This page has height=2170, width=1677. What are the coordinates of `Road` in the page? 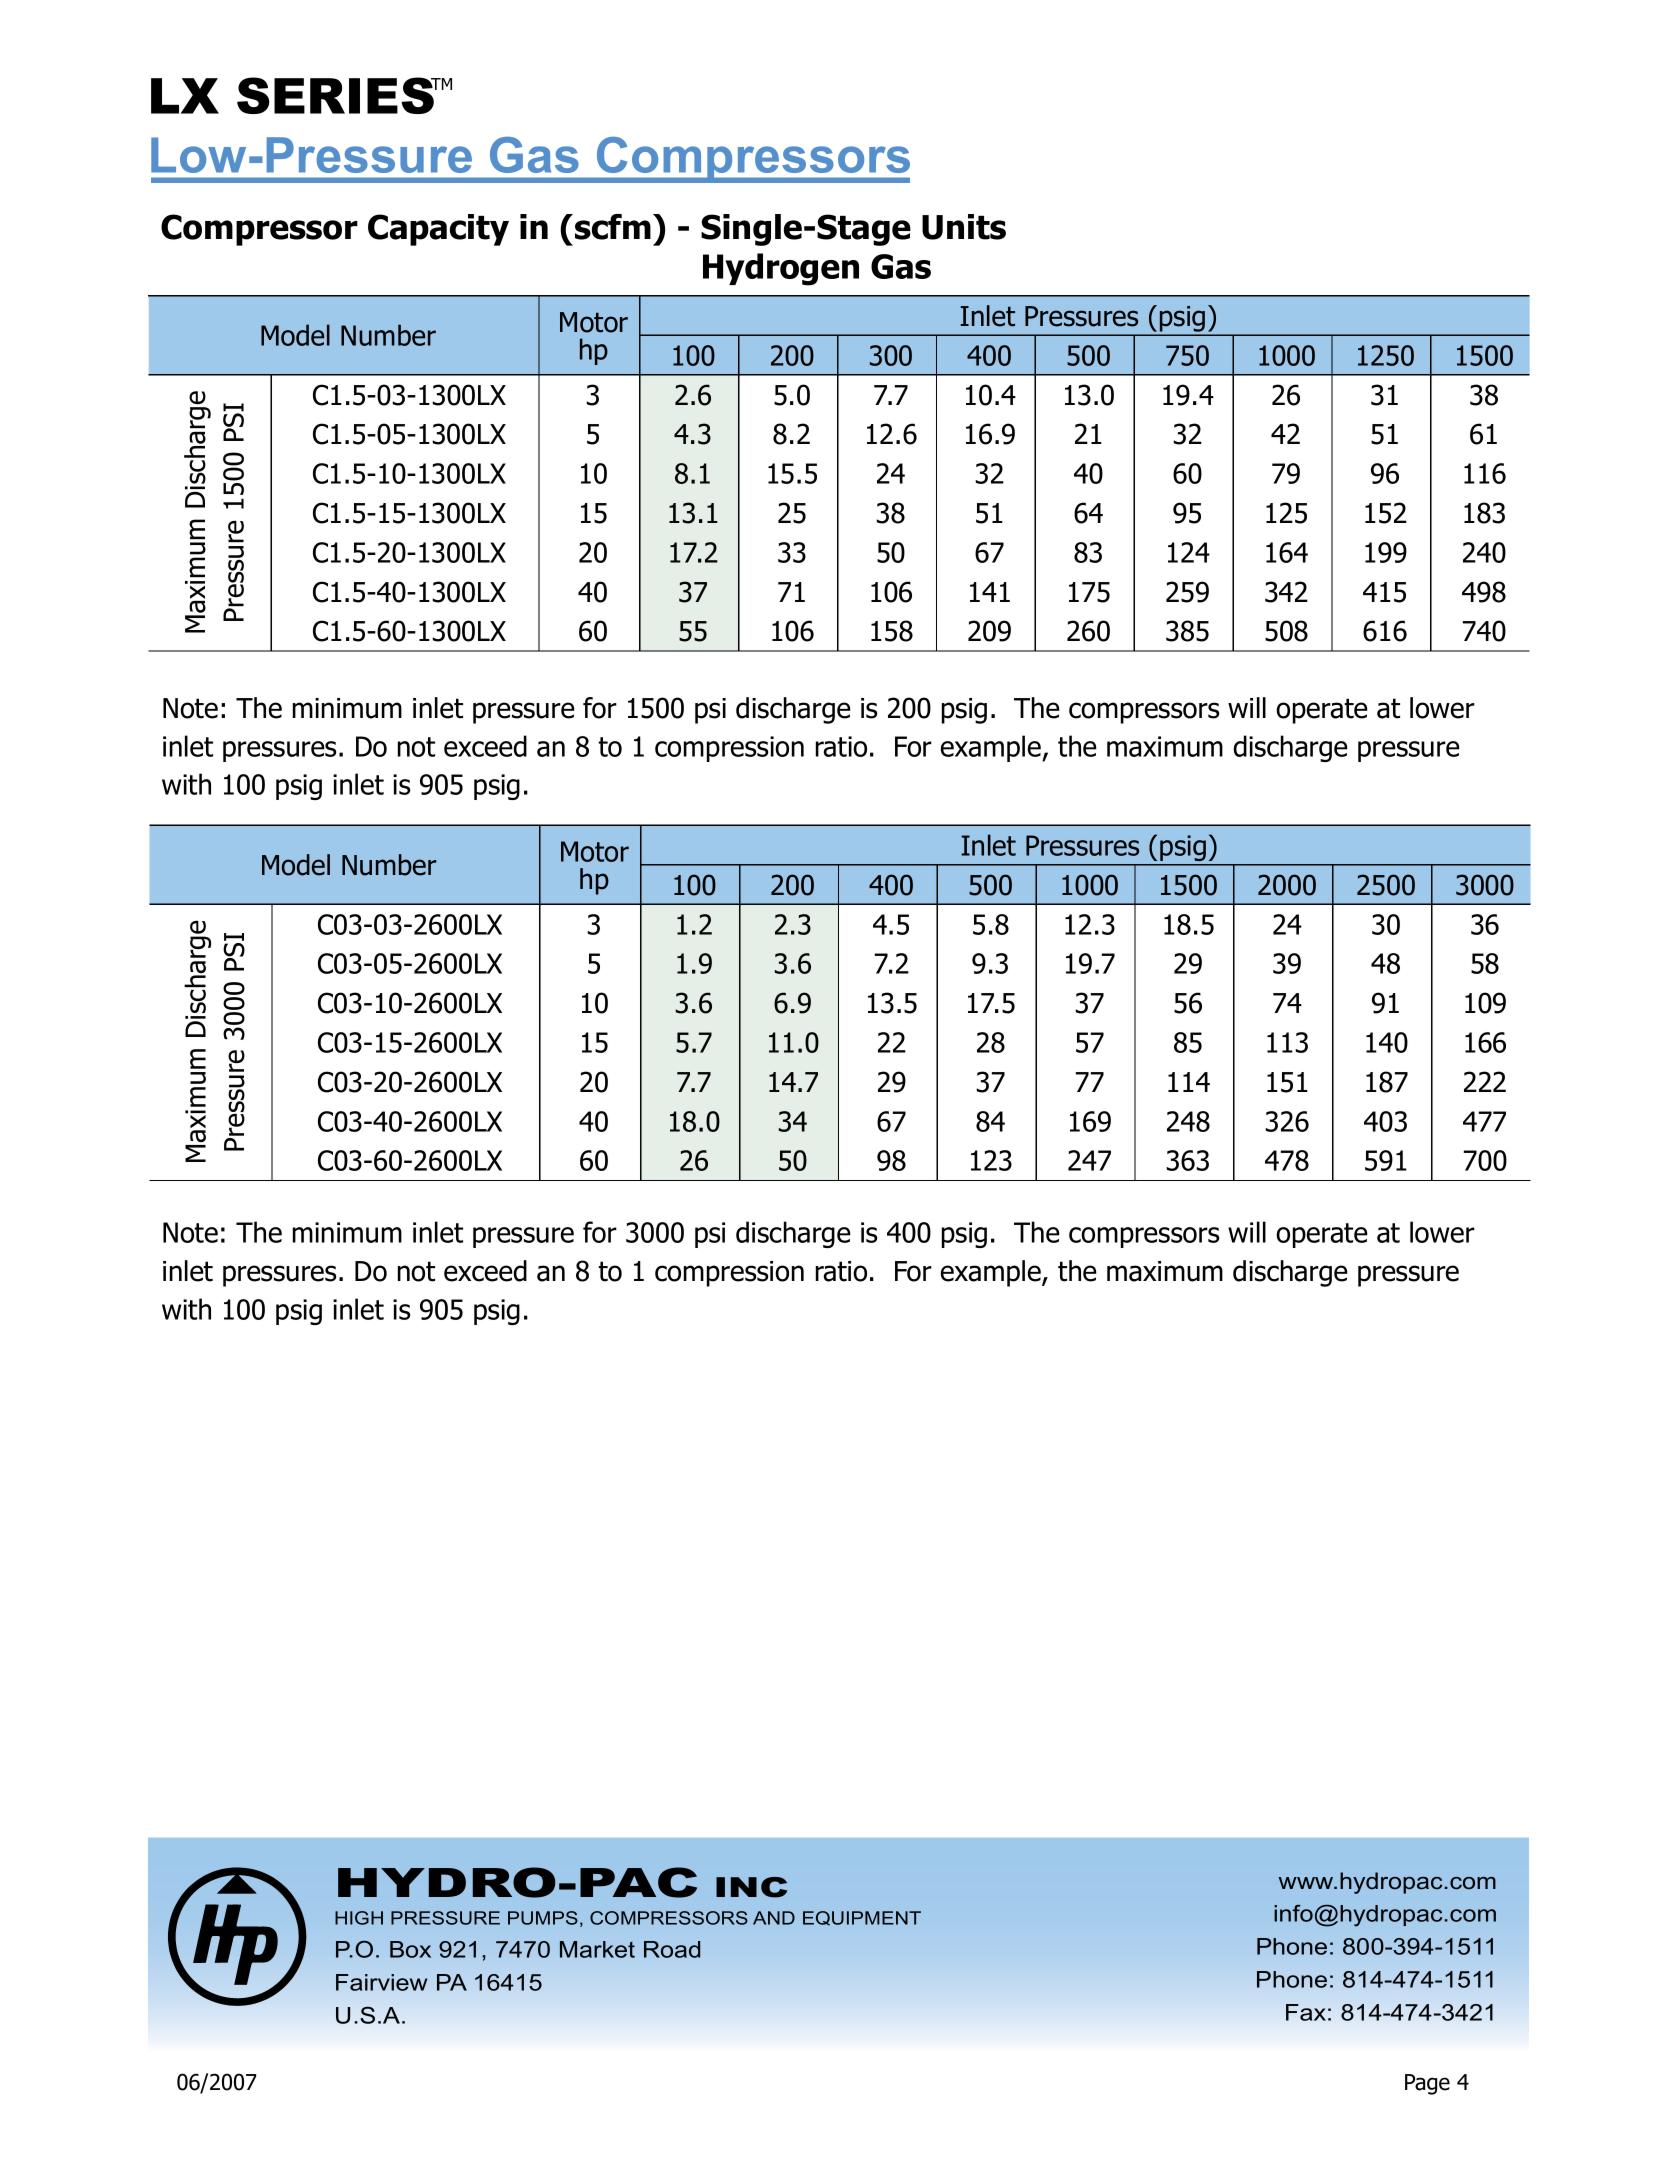 It's located at (672, 1949).
